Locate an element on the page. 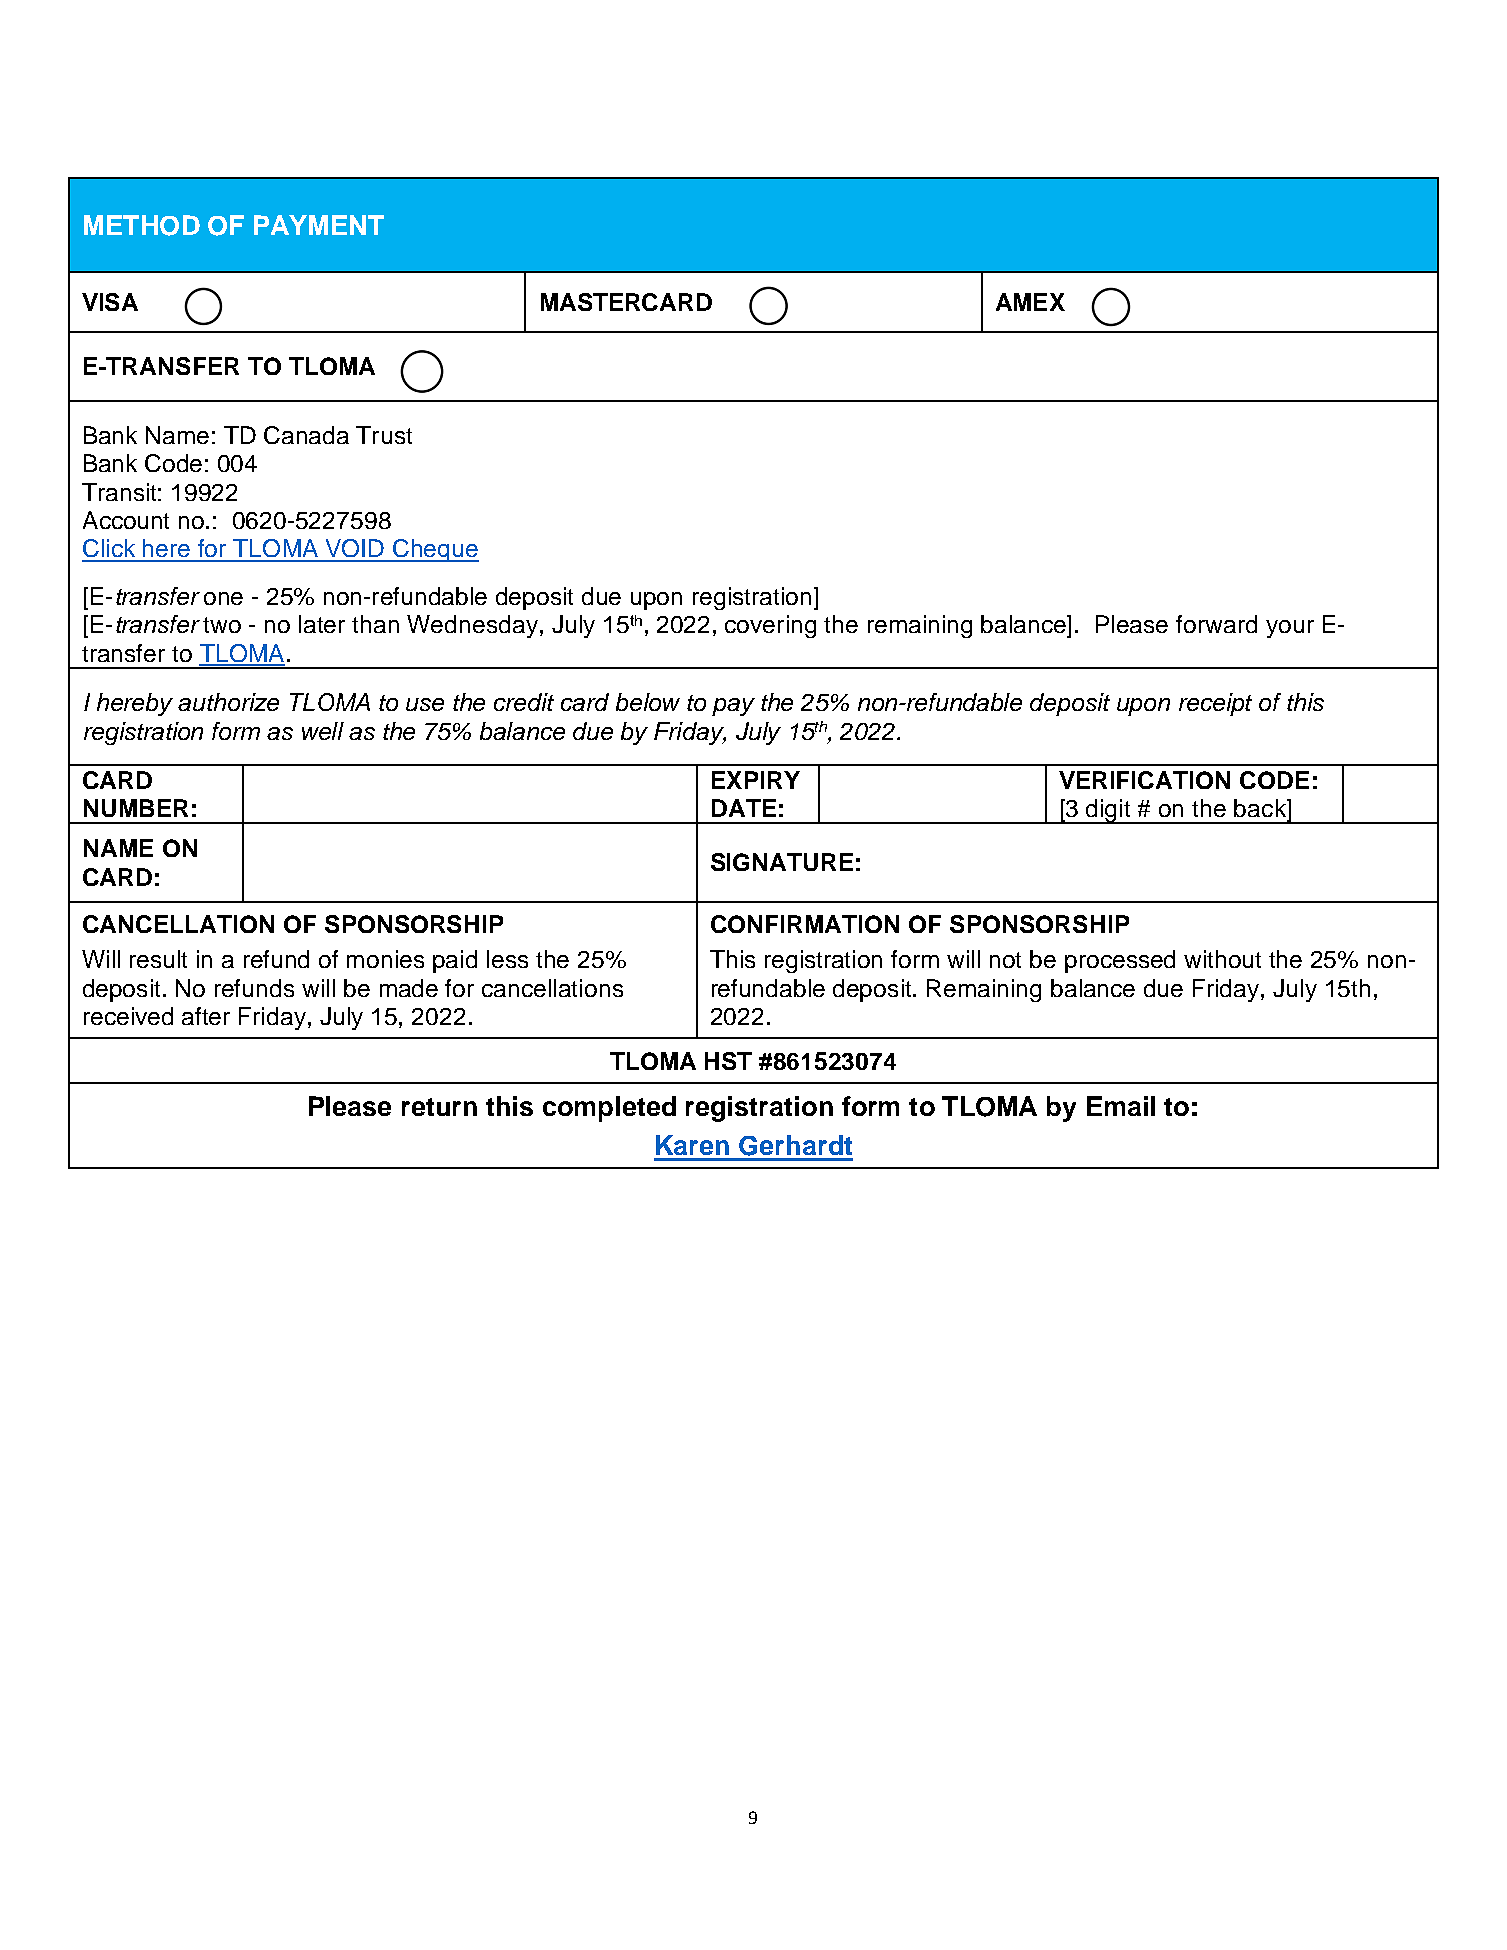 The width and height of the document is (1507, 1950). PAYMENT is located at coordinates (319, 225).
